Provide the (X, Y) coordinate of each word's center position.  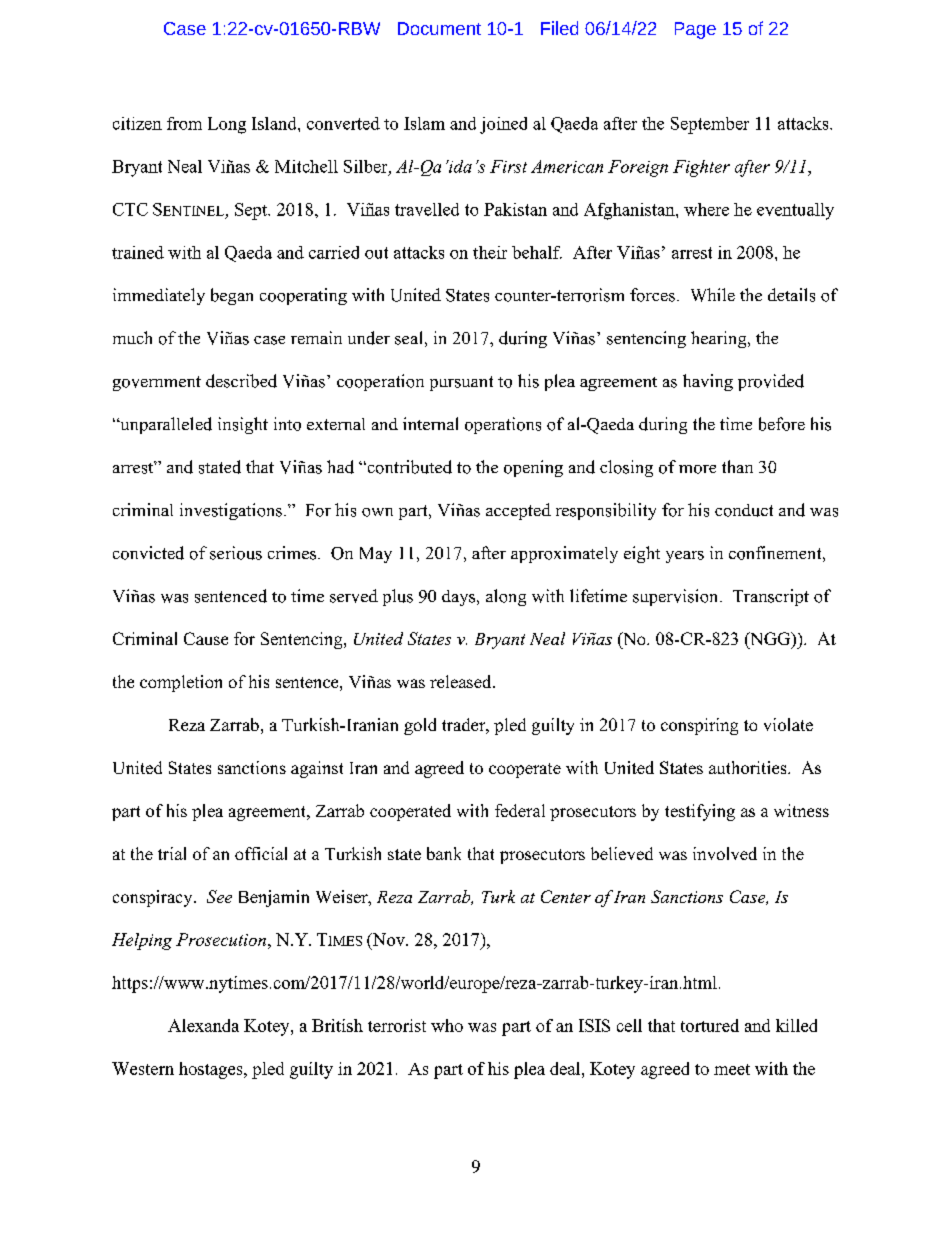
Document (439, 28)
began (232, 296)
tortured (710, 1025)
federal (520, 810)
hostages (212, 1070)
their (490, 252)
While (713, 295)
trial (172, 853)
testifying (700, 812)
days (460, 598)
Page (695, 30)
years (685, 557)
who (447, 1025)
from (184, 123)
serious (236, 553)
